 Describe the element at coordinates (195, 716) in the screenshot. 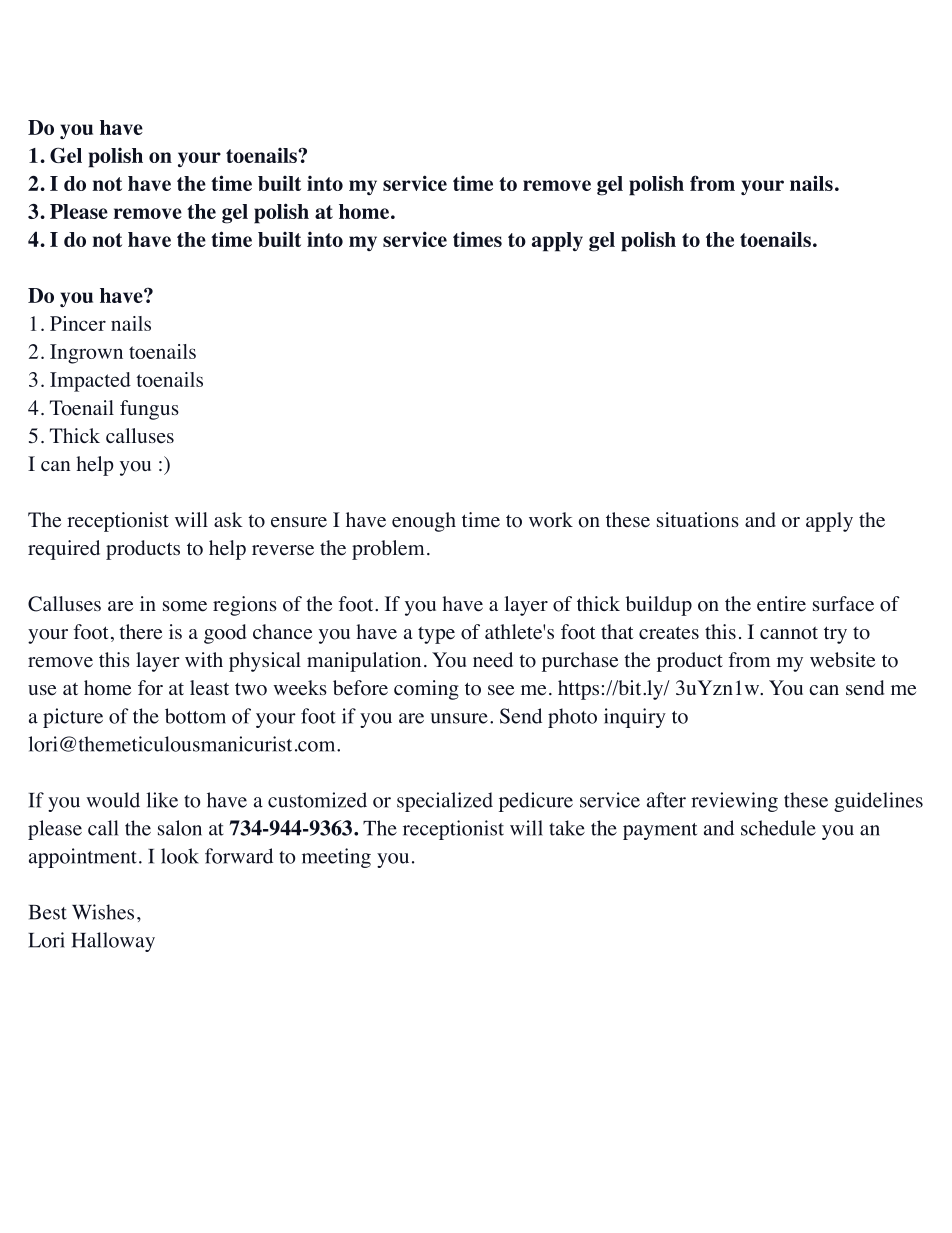

I see `bottom` at that location.
